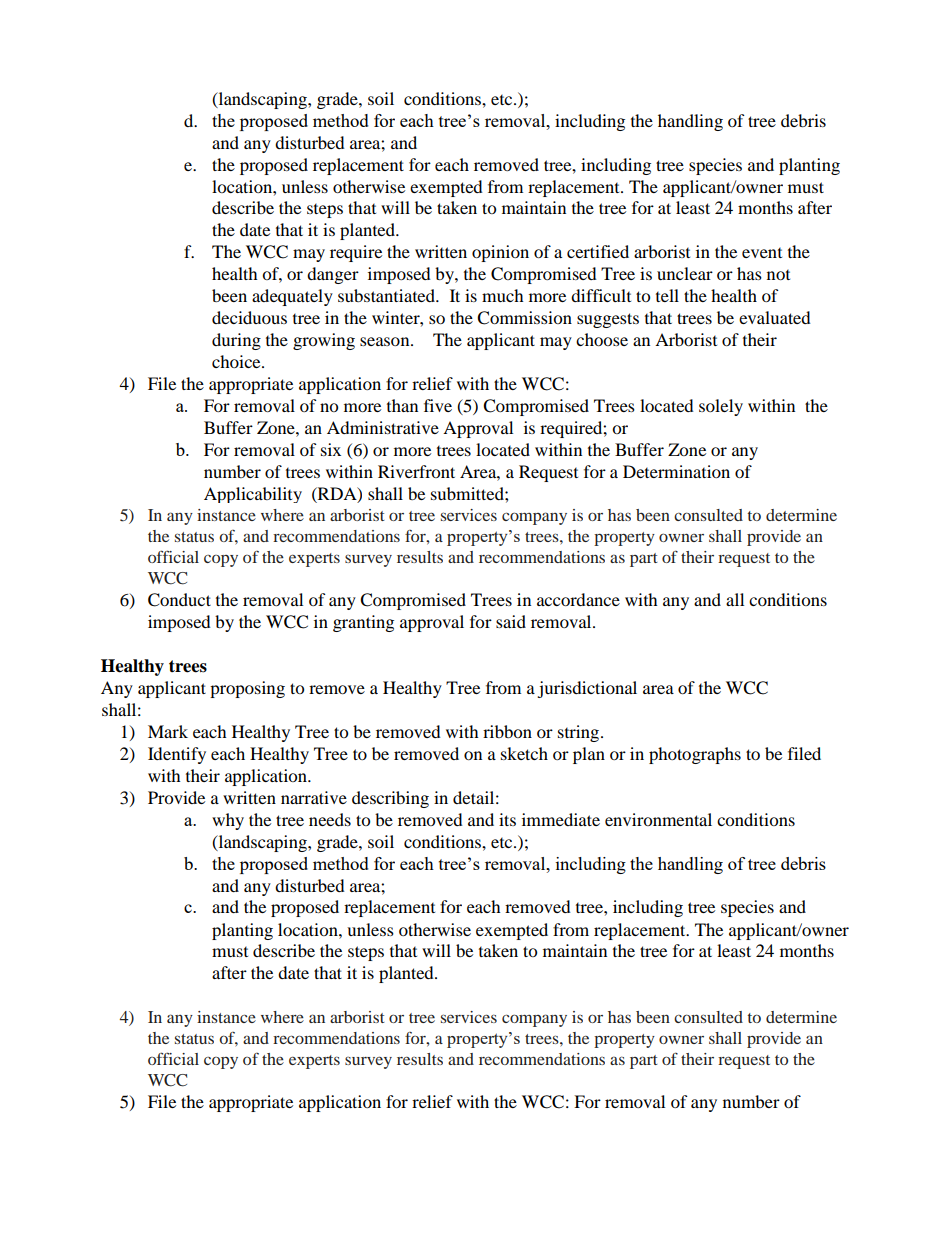  I want to click on said, so click(511, 621).
